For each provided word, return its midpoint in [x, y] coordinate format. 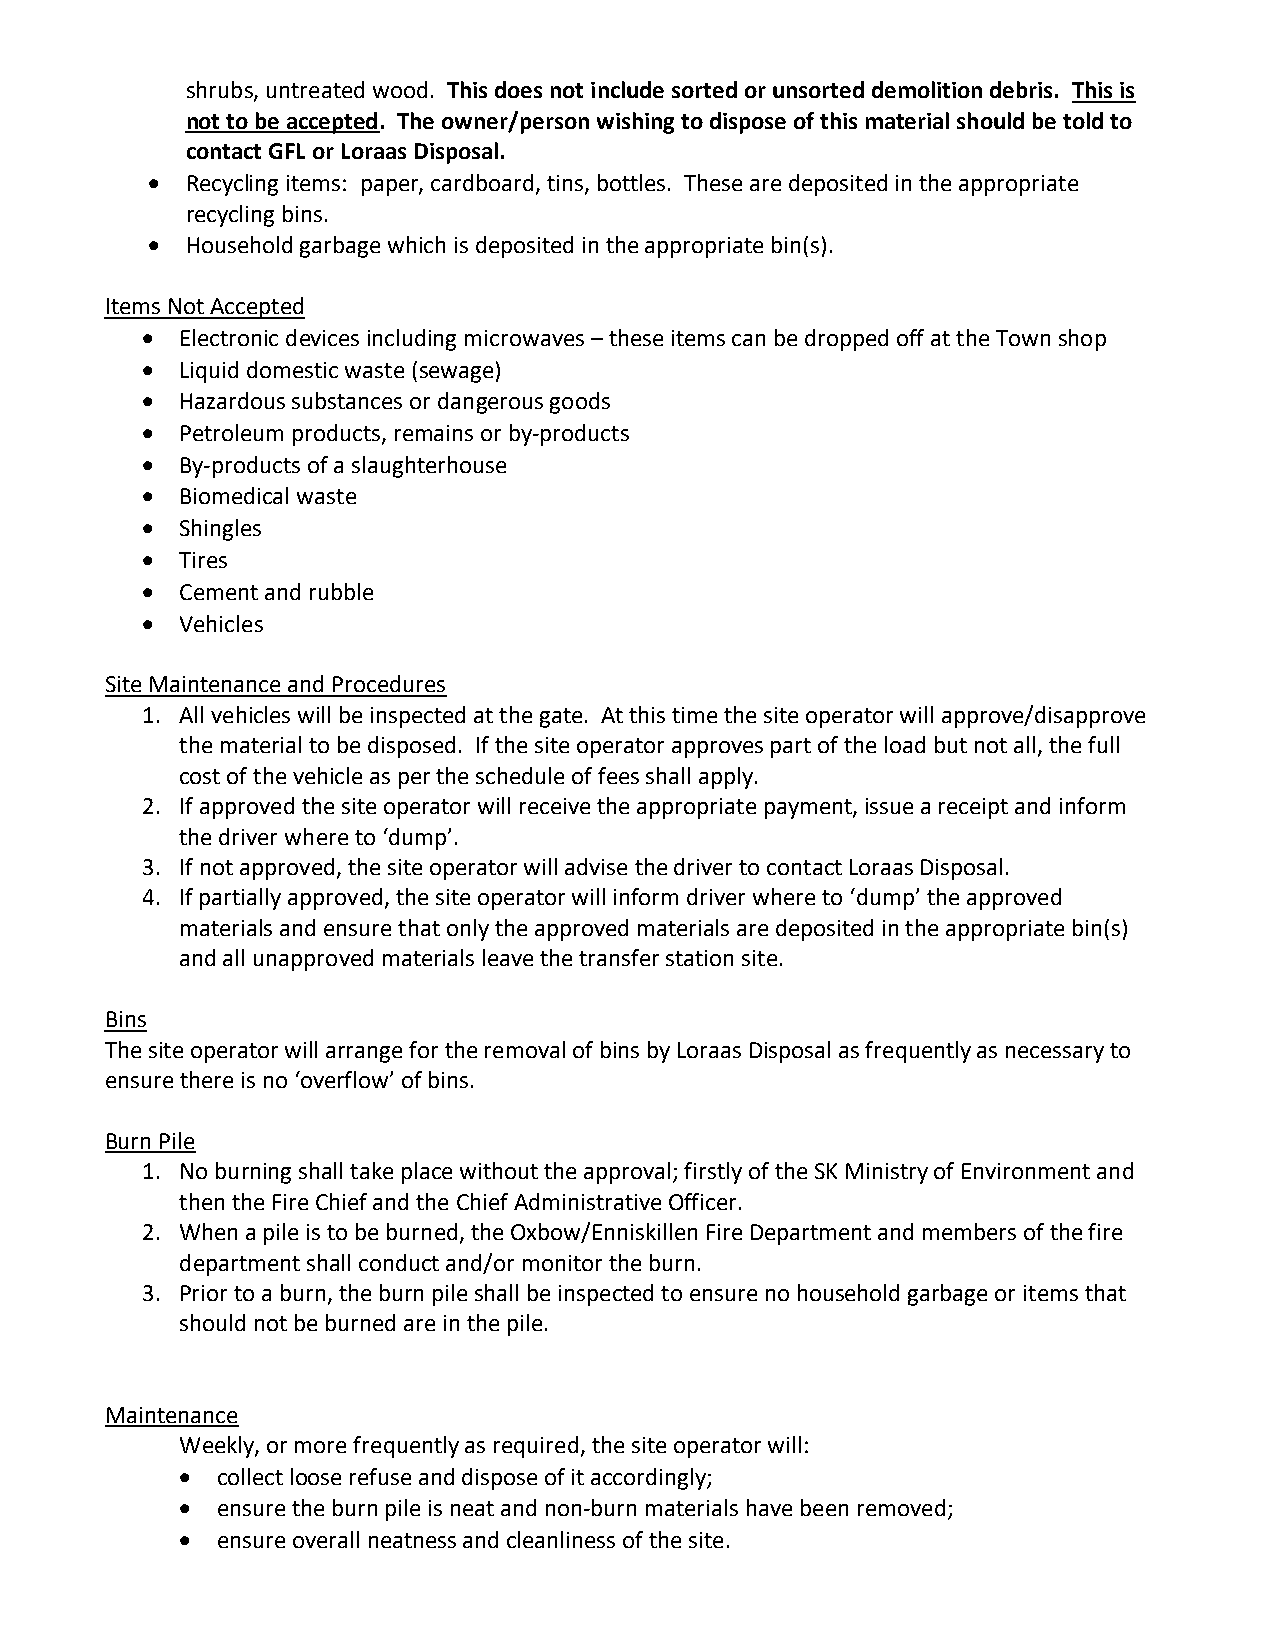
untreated [315, 89]
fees [618, 775]
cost [200, 776]
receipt [973, 808]
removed [901, 1507]
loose [316, 1476]
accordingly [649, 1479]
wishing [635, 123]
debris [1021, 89]
